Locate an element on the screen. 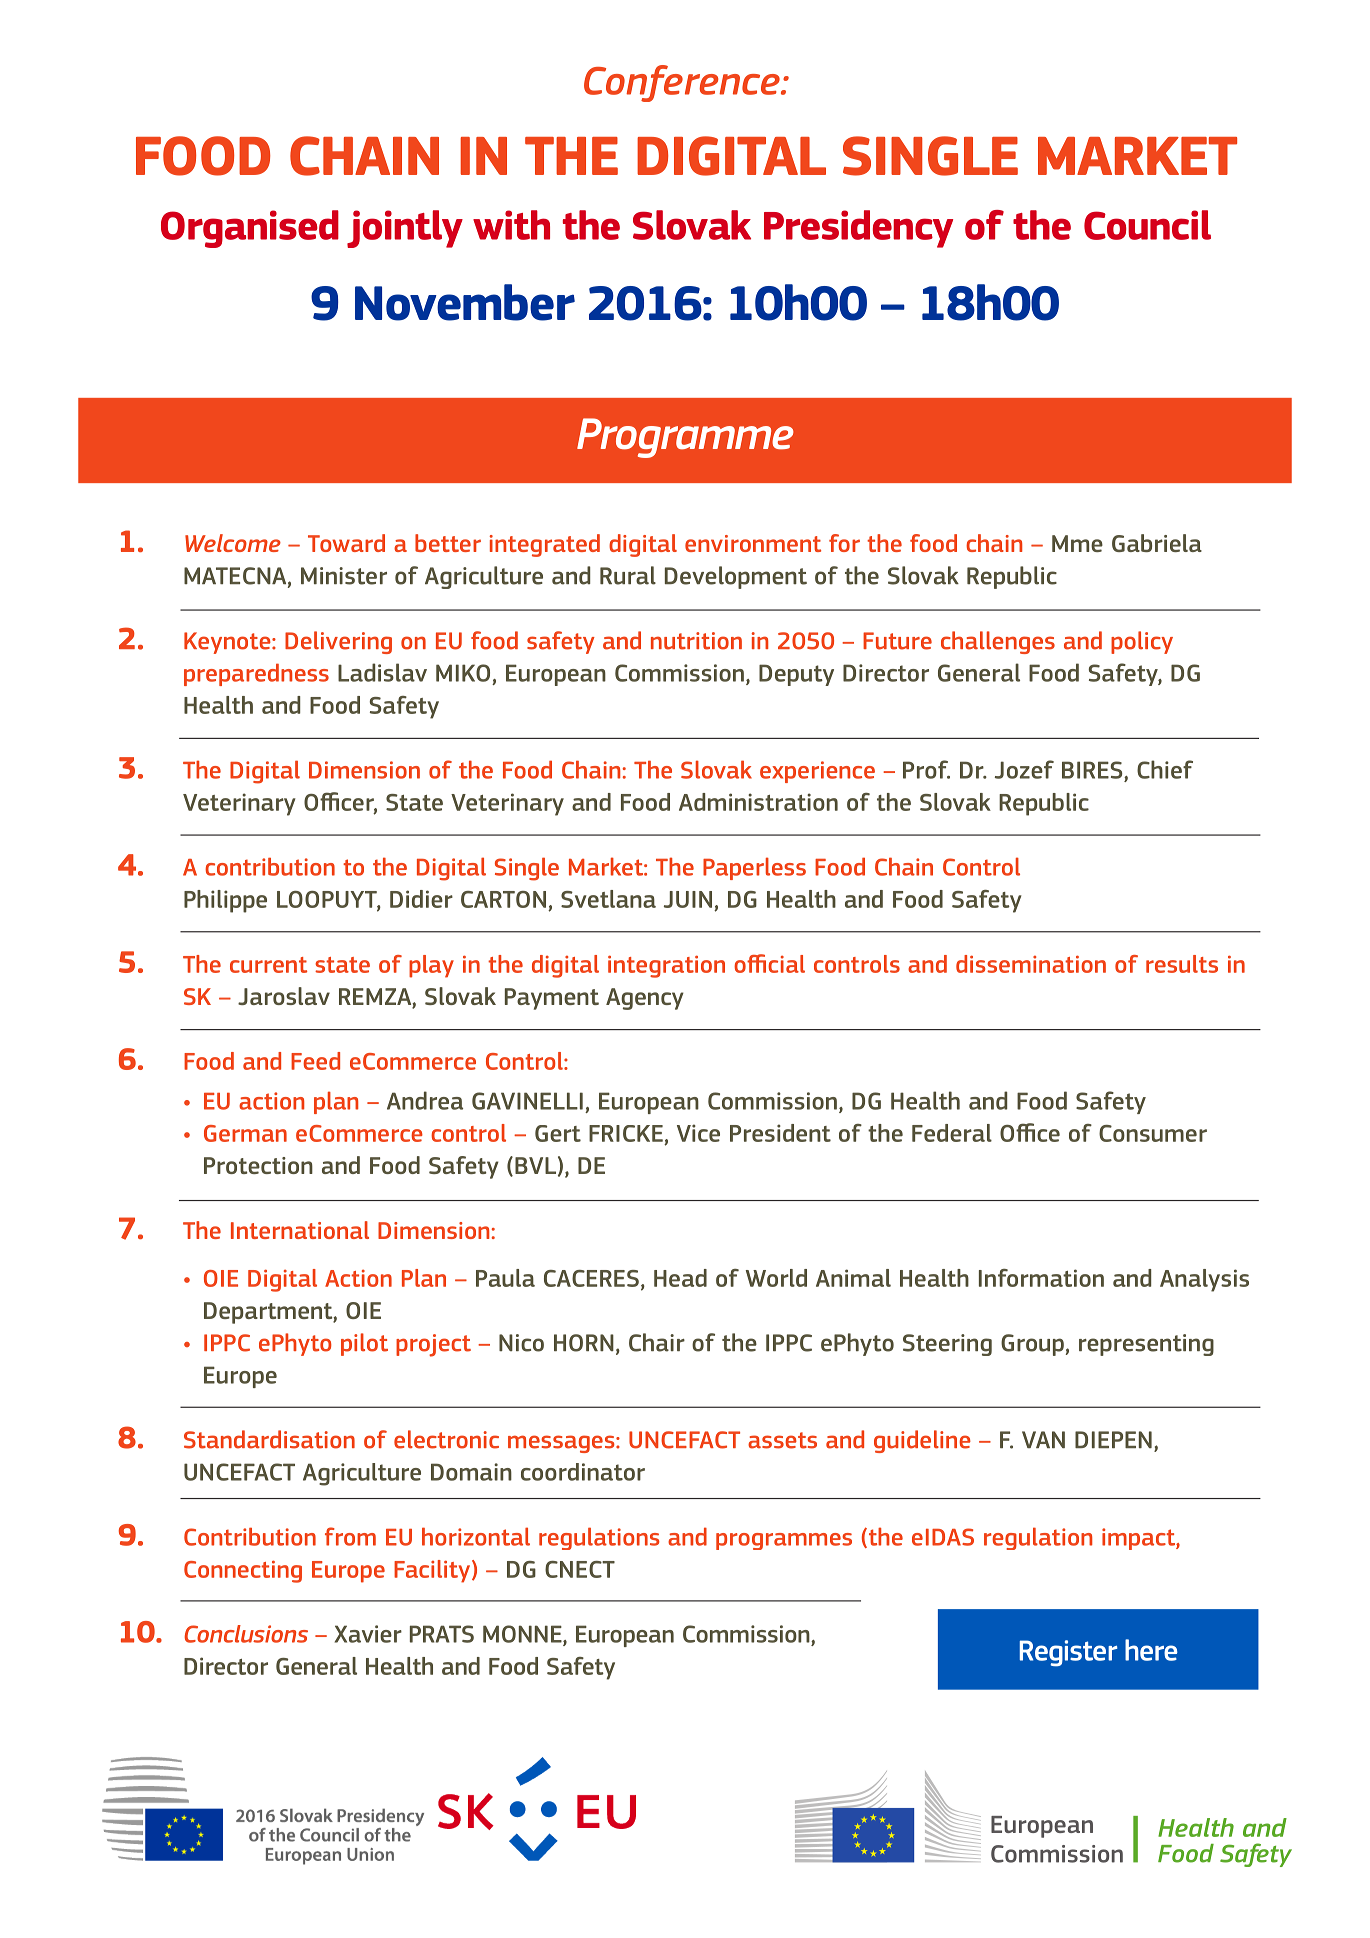  policy is located at coordinates (1142, 642).
